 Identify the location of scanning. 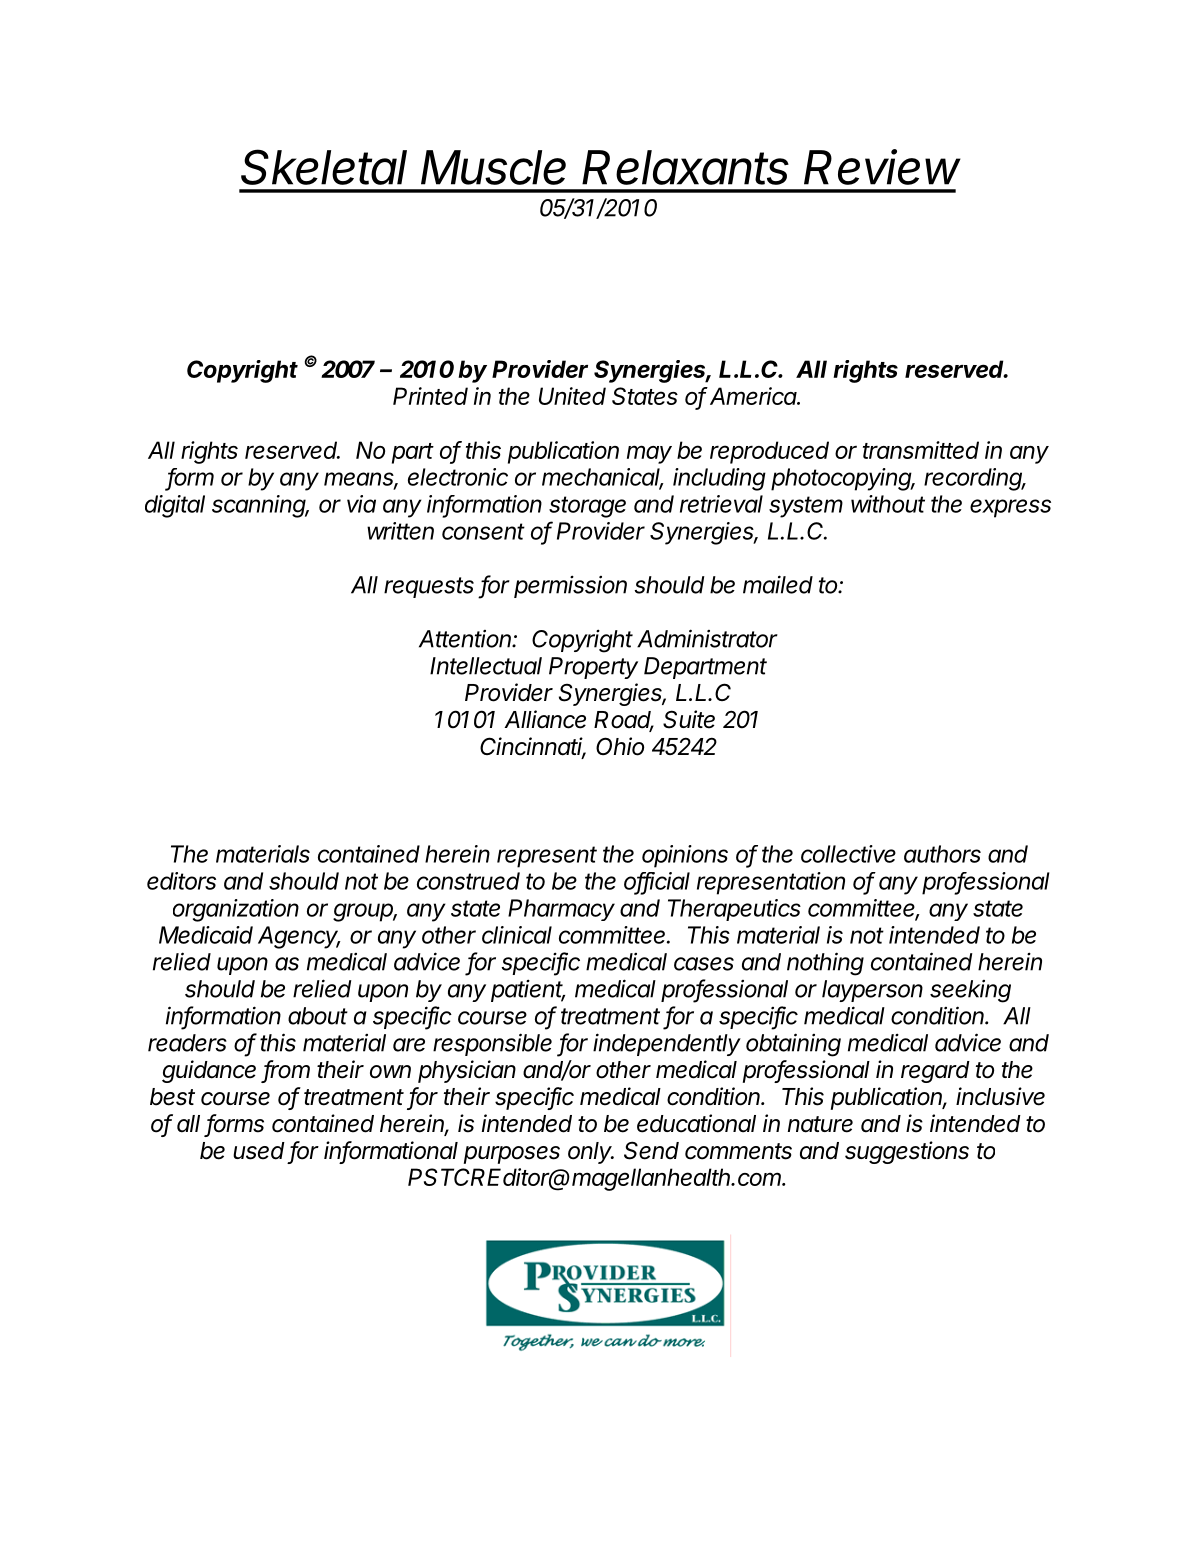
(260, 506).
